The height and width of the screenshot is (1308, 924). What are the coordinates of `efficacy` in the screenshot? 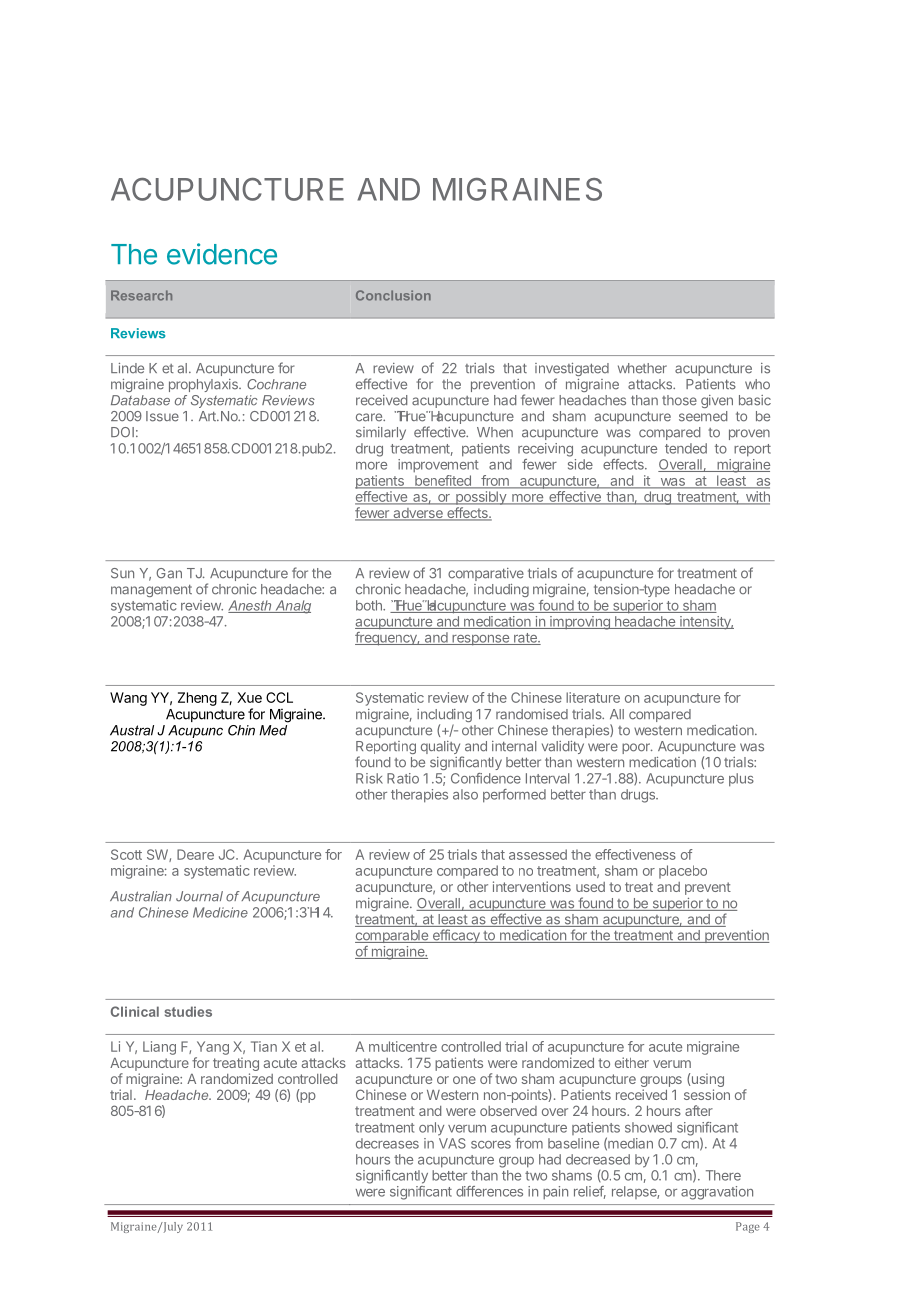 It's located at (456, 936).
